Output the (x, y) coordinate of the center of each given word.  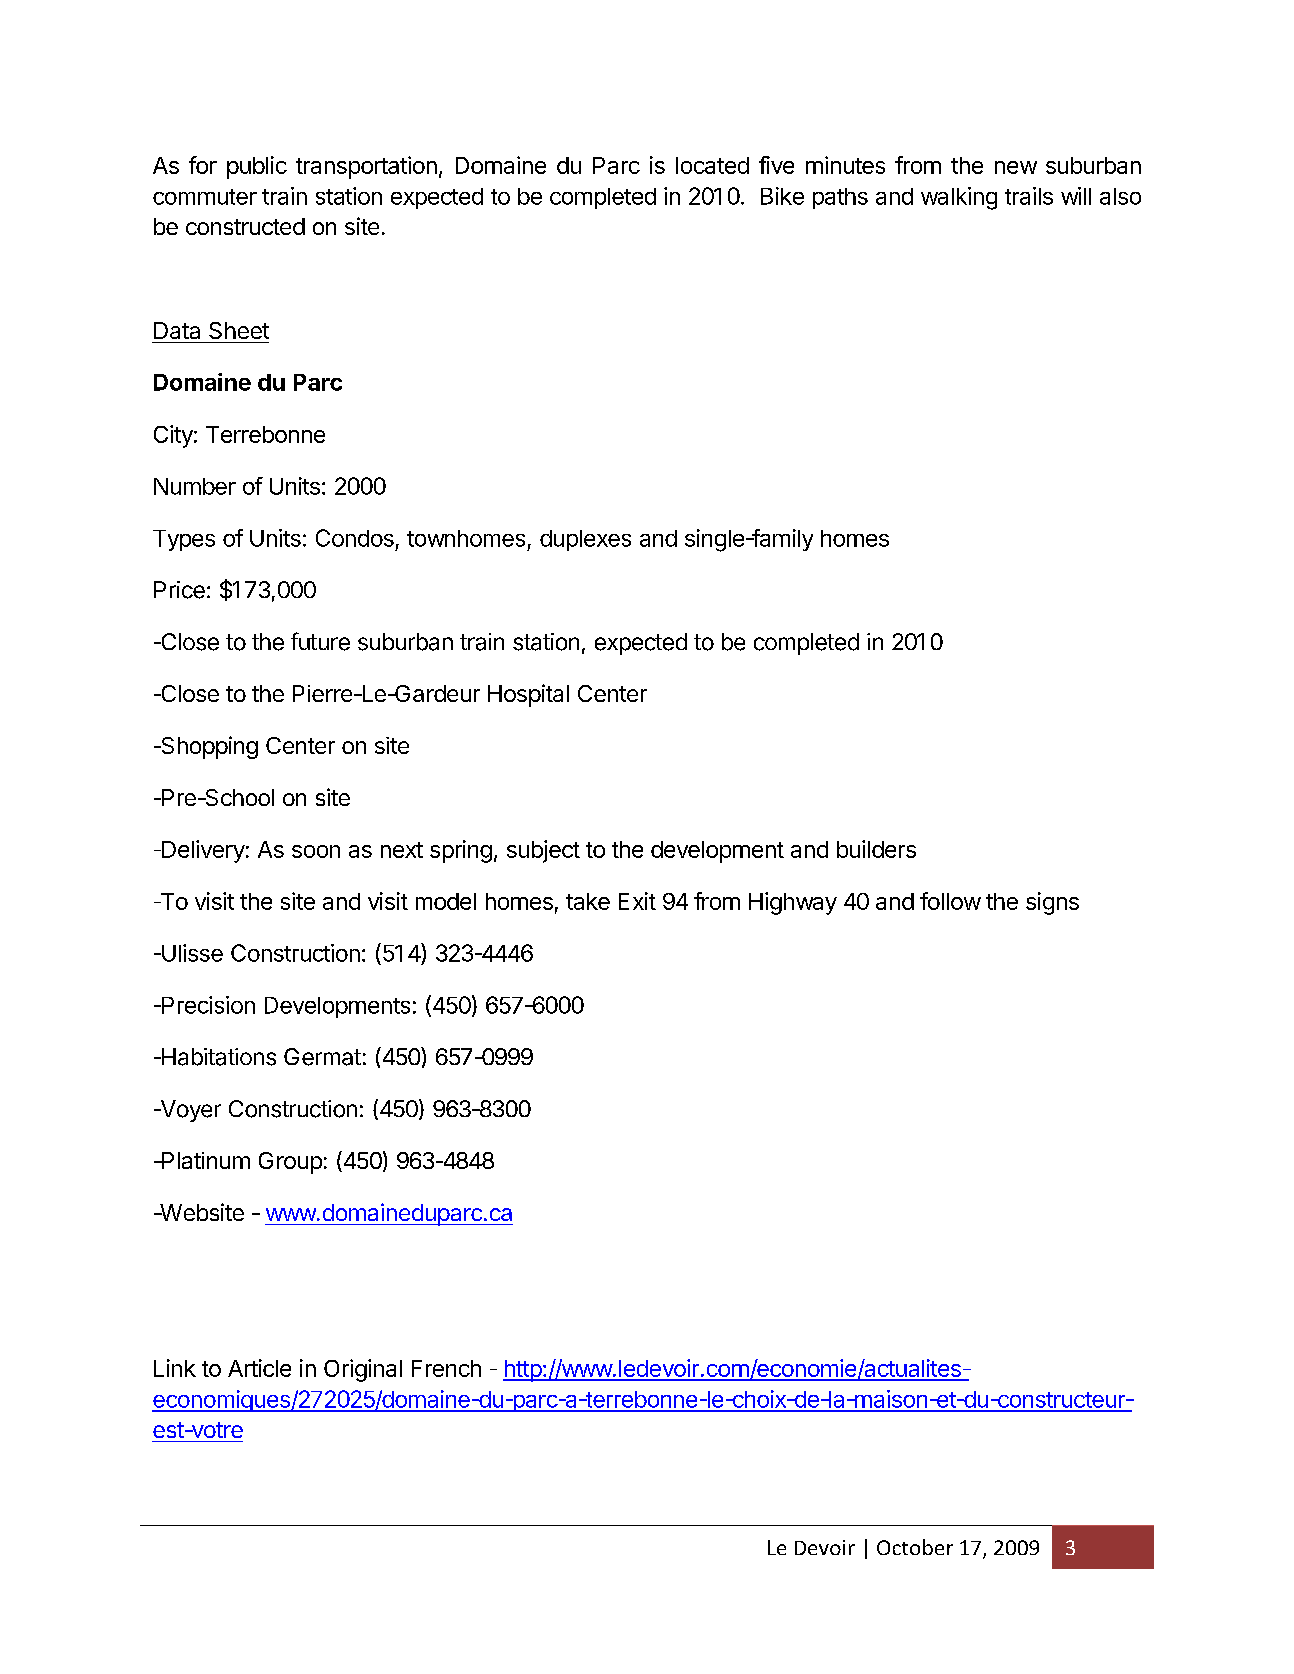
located (712, 165)
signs (1052, 903)
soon (316, 851)
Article (259, 1368)
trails (1029, 196)
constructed (245, 226)
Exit (637, 901)
